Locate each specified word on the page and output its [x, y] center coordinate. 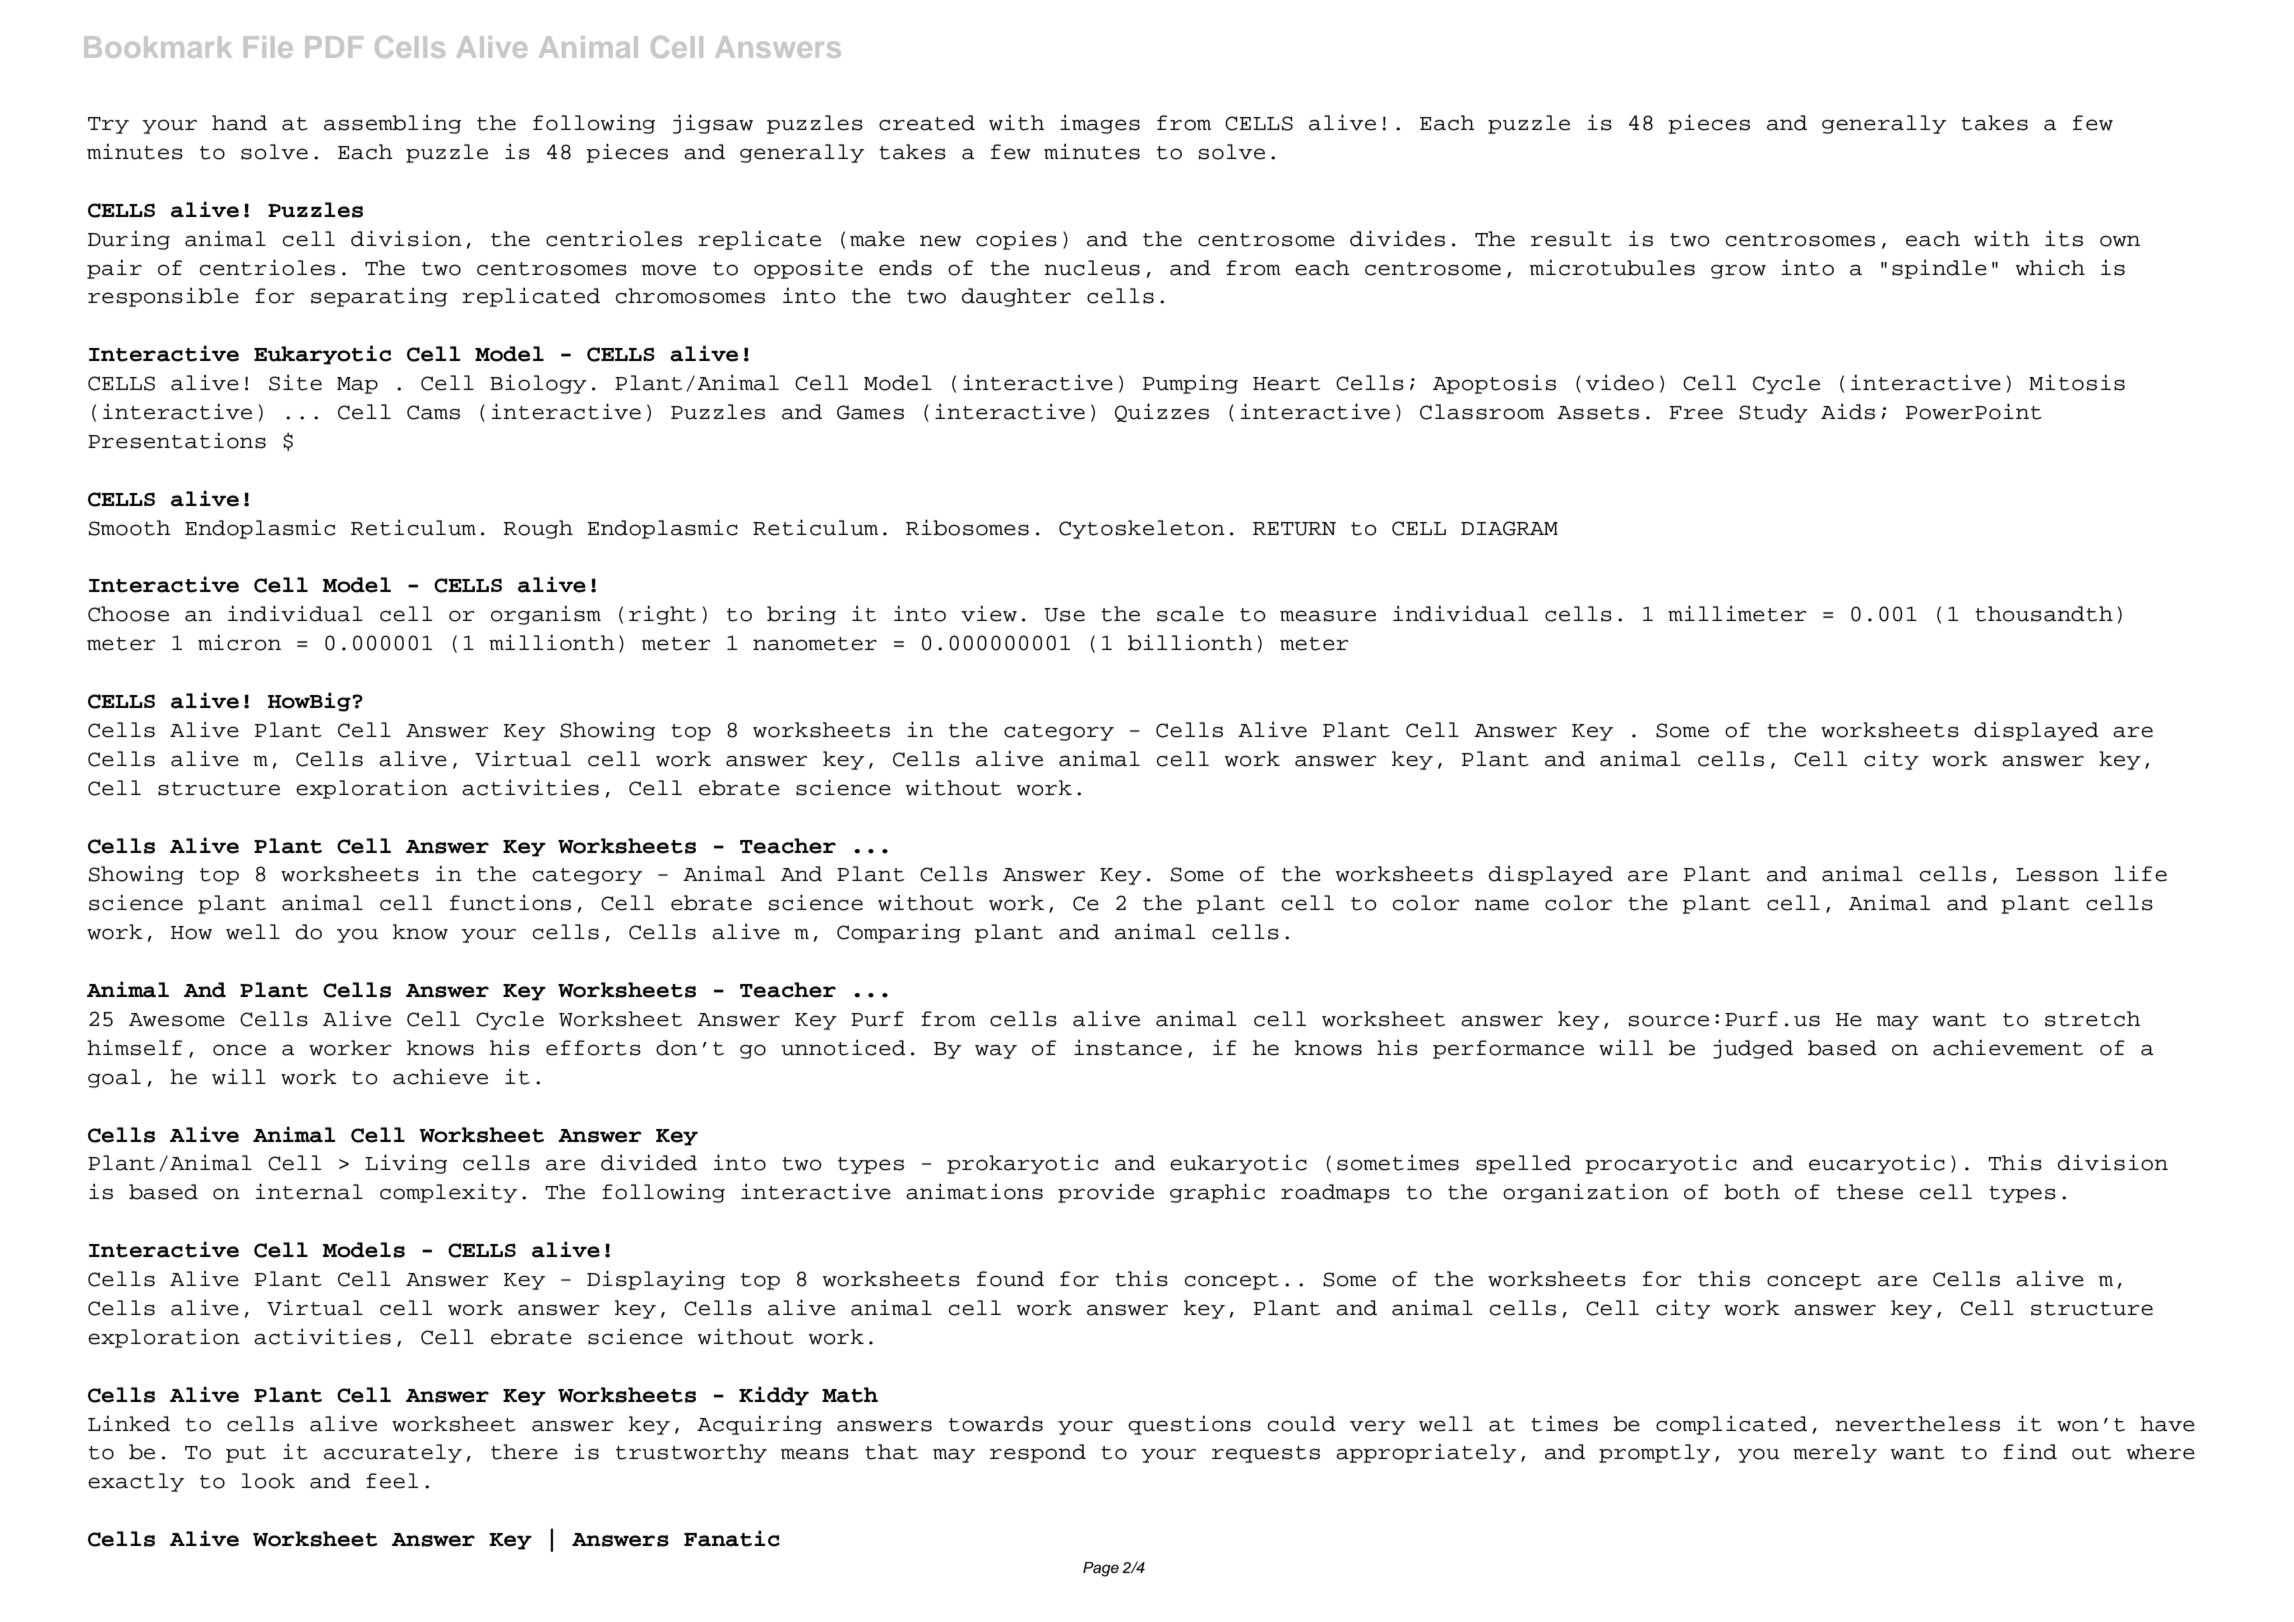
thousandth [2044, 614]
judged [1753, 1049]
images [1100, 124]
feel [392, 1481]
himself [134, 1048]
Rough [538, 529]
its [2064, 239]
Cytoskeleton [1142, 529]
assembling [392, 124]
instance [1128, 1048]
